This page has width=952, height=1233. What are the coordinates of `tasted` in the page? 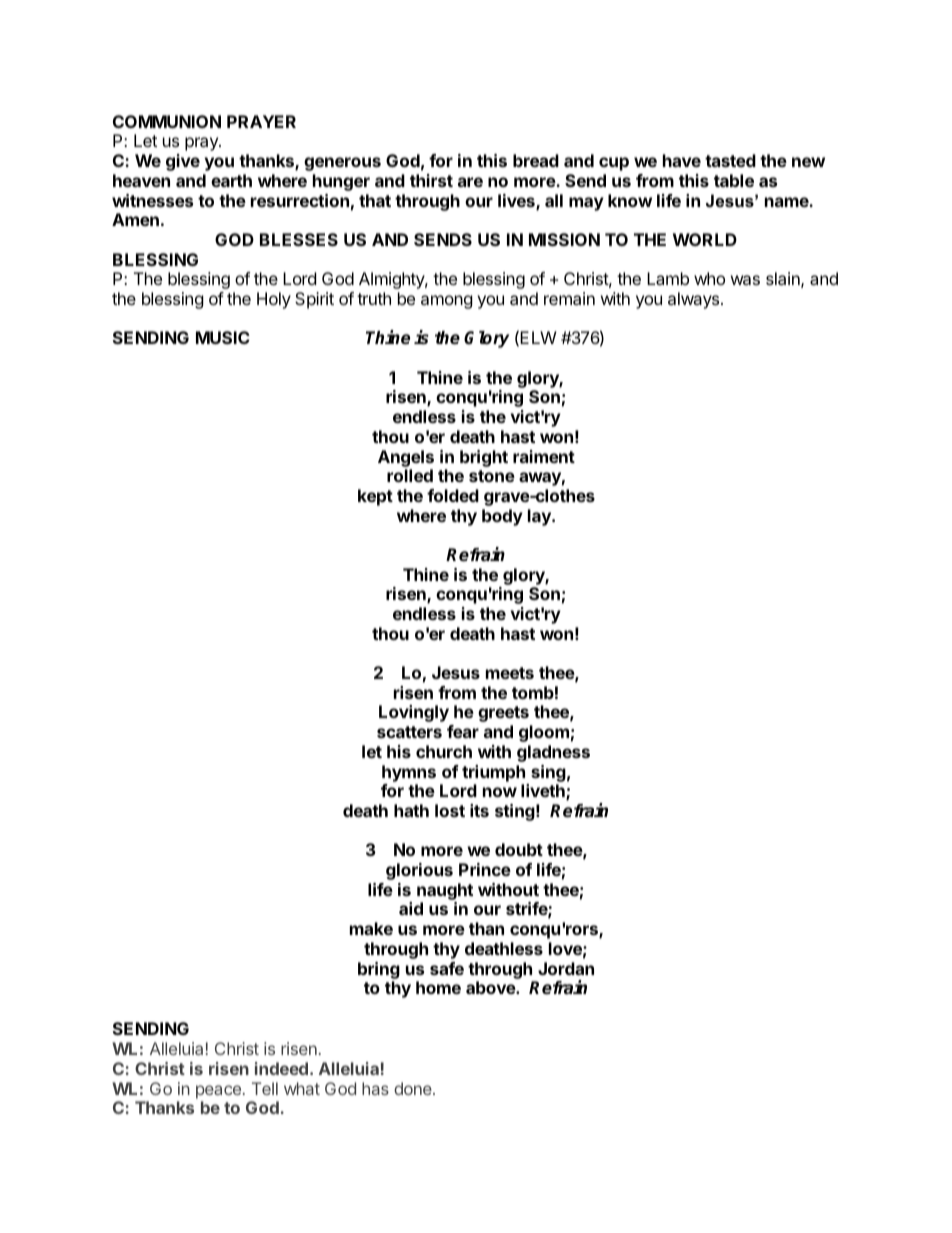 It's located at (730, 160).
